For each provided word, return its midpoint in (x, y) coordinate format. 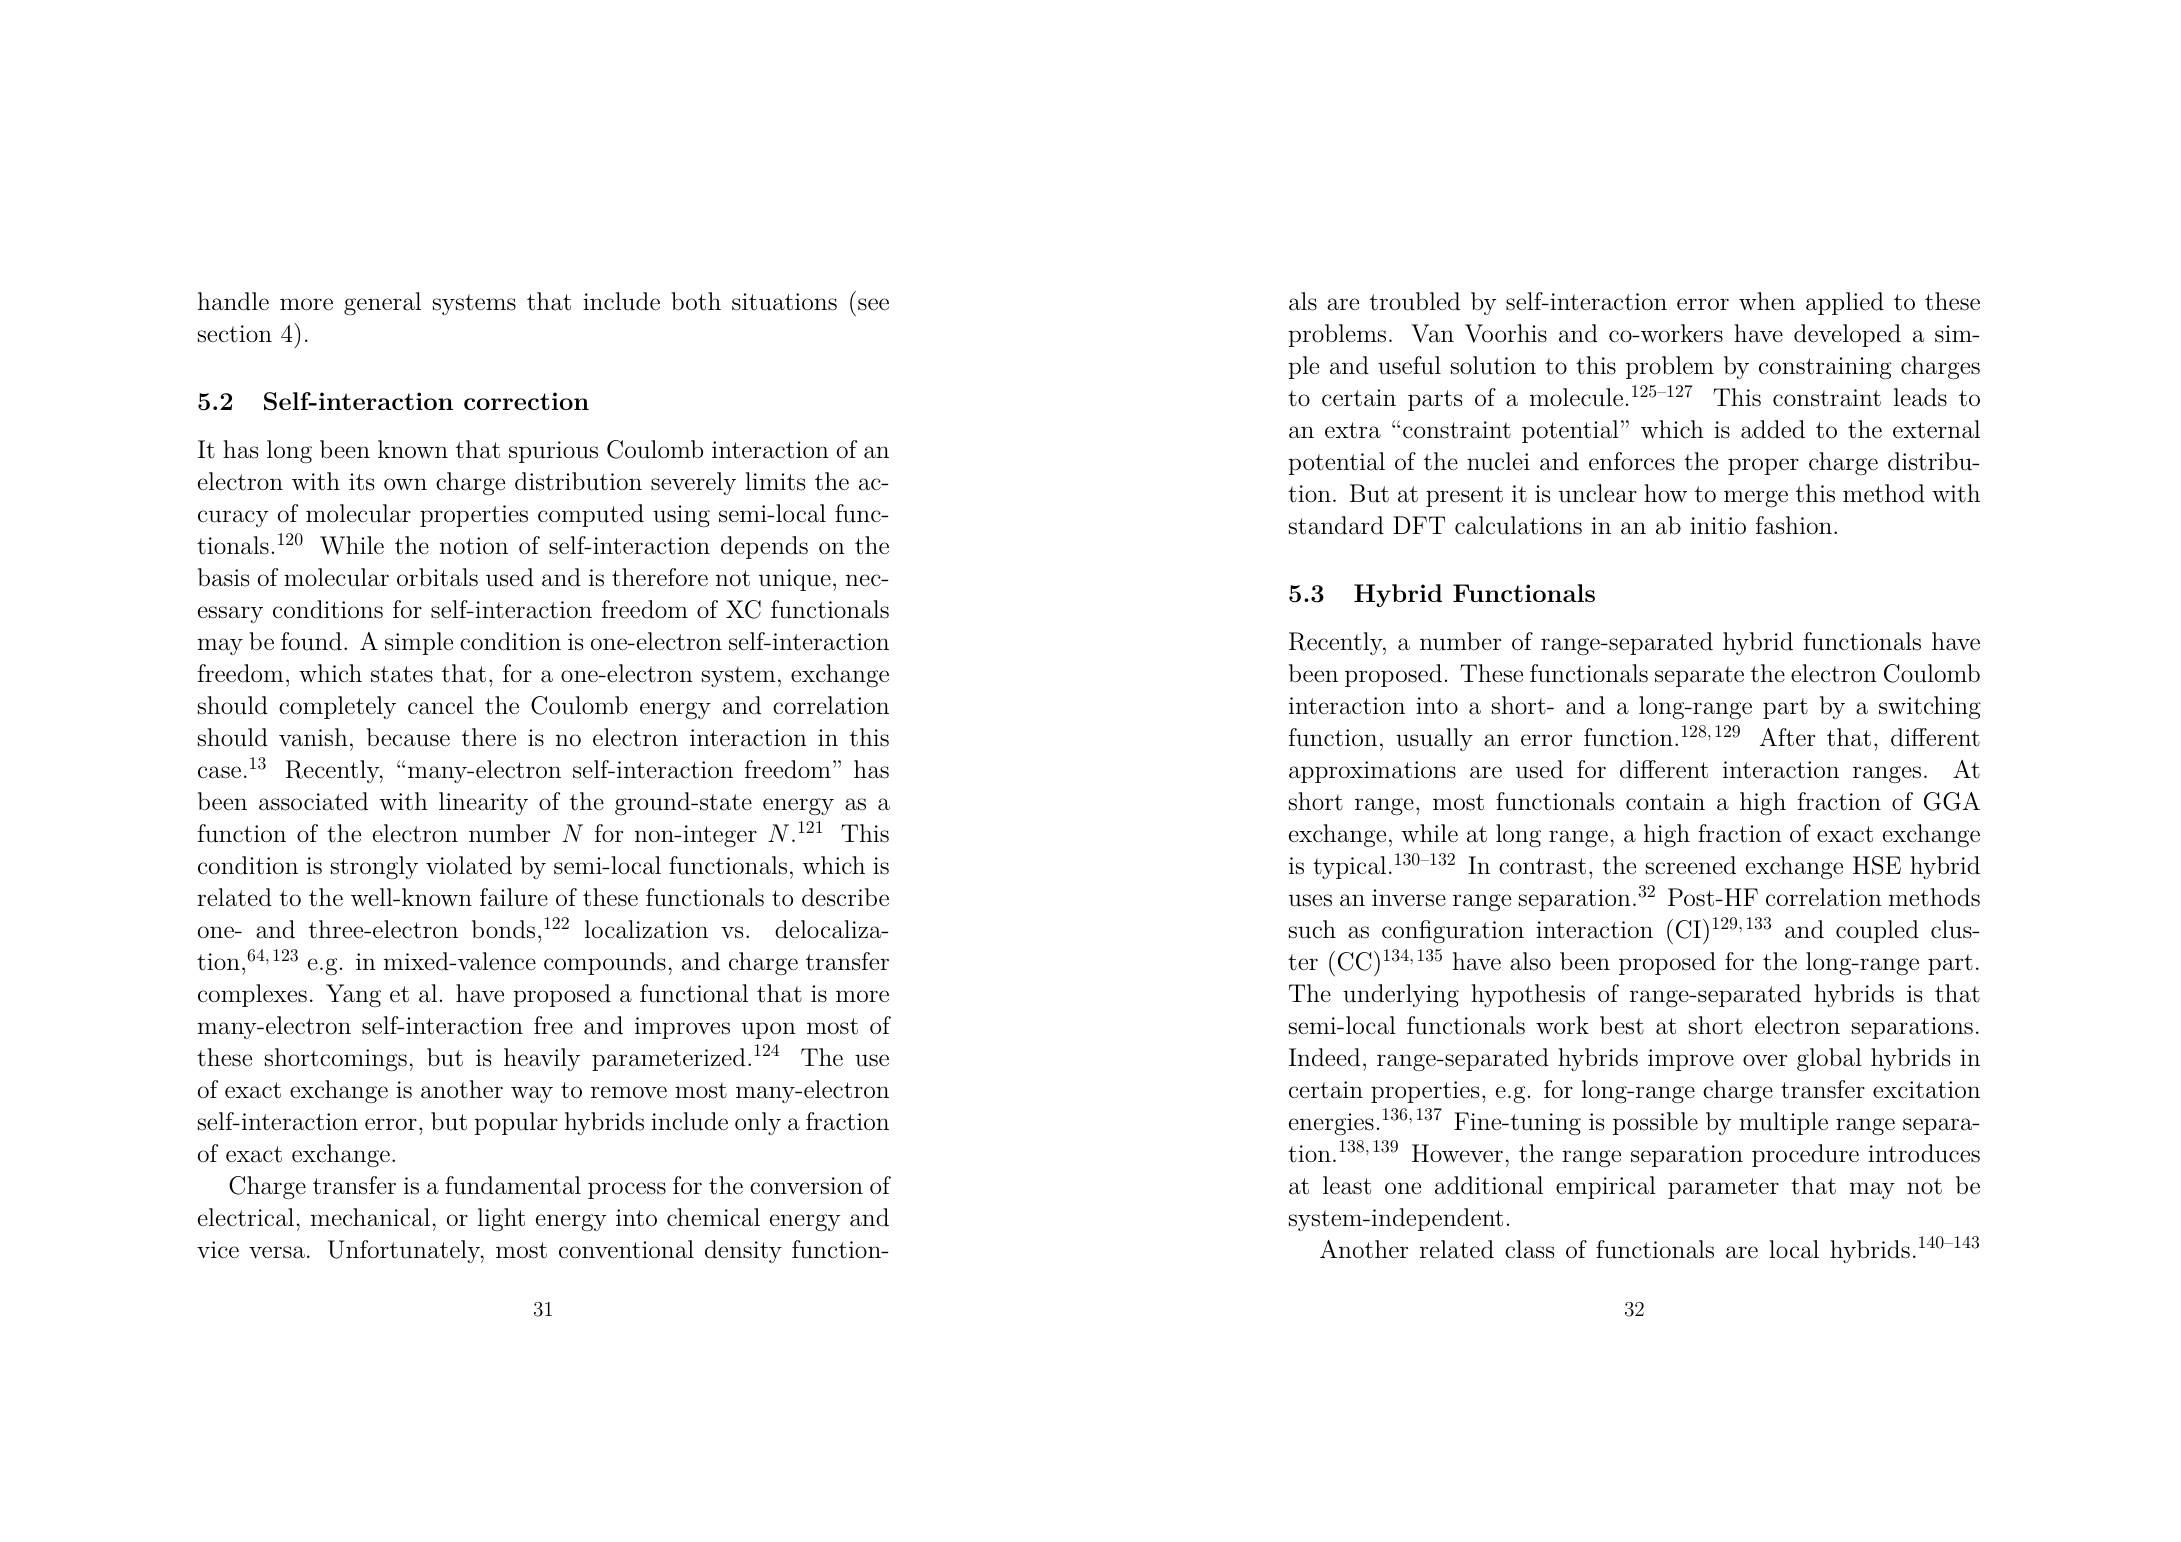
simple (419, 643)
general (382, 303)
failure (514, 897)
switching (1930, 708)
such (1312, 929)
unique (795, 580)
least (1347, 1185)
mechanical (370, 1217)
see (873, 304)
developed (1847, 335)
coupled (1877, 931)
